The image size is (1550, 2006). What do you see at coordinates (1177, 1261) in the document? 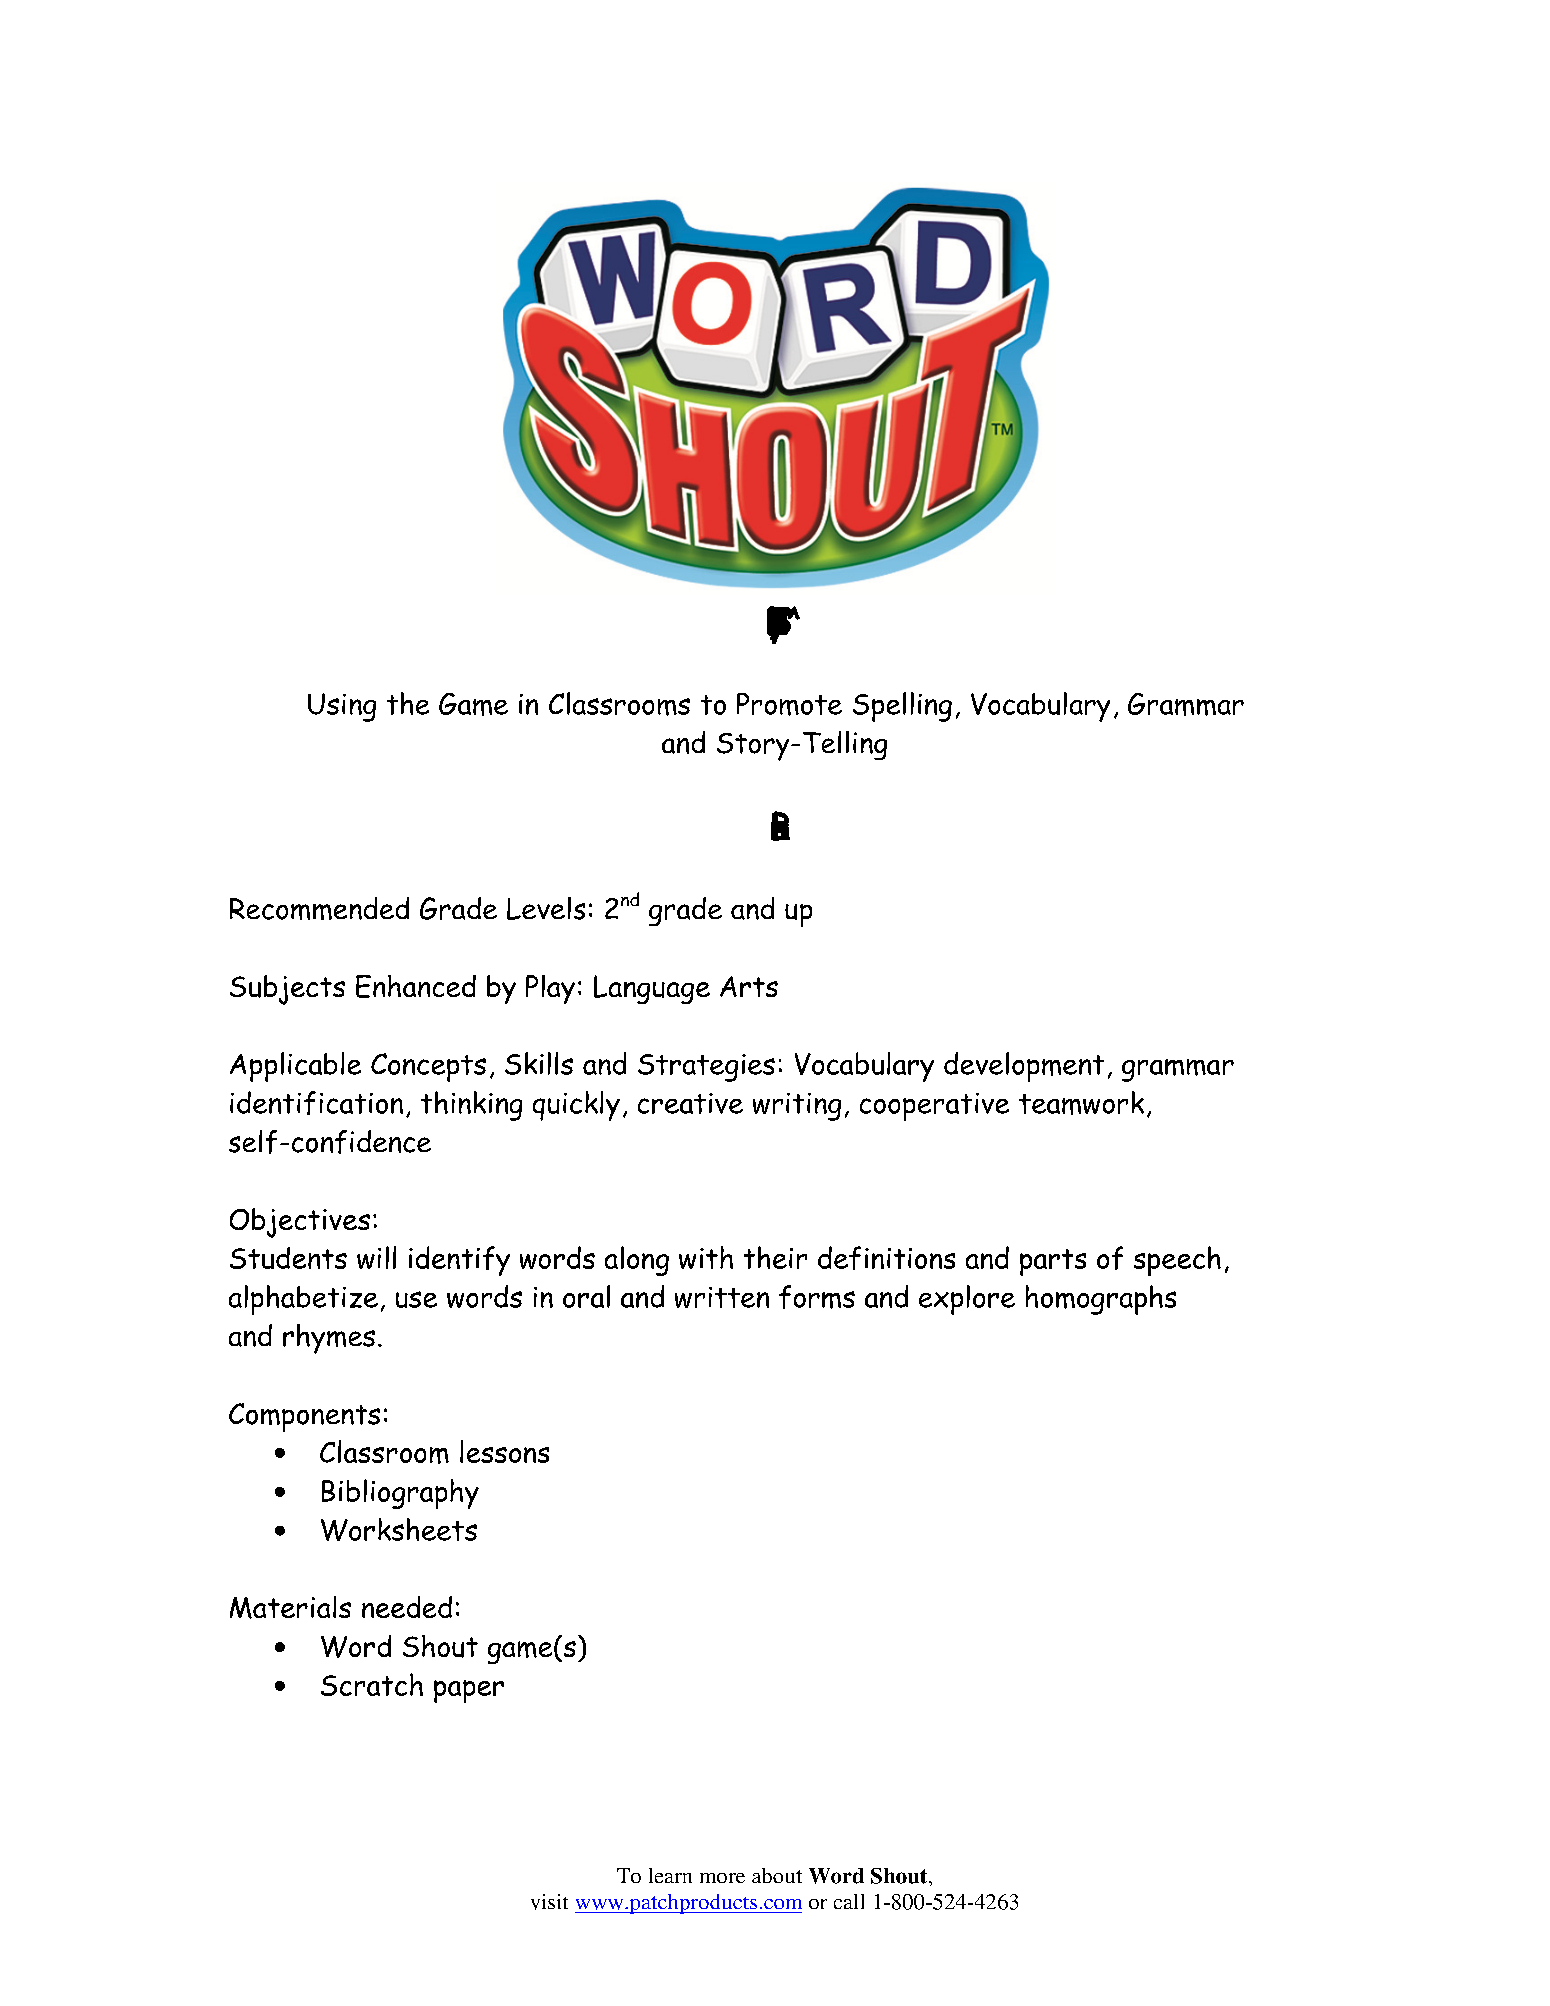
I see `speech` at bounding box center [1177, 1261].
